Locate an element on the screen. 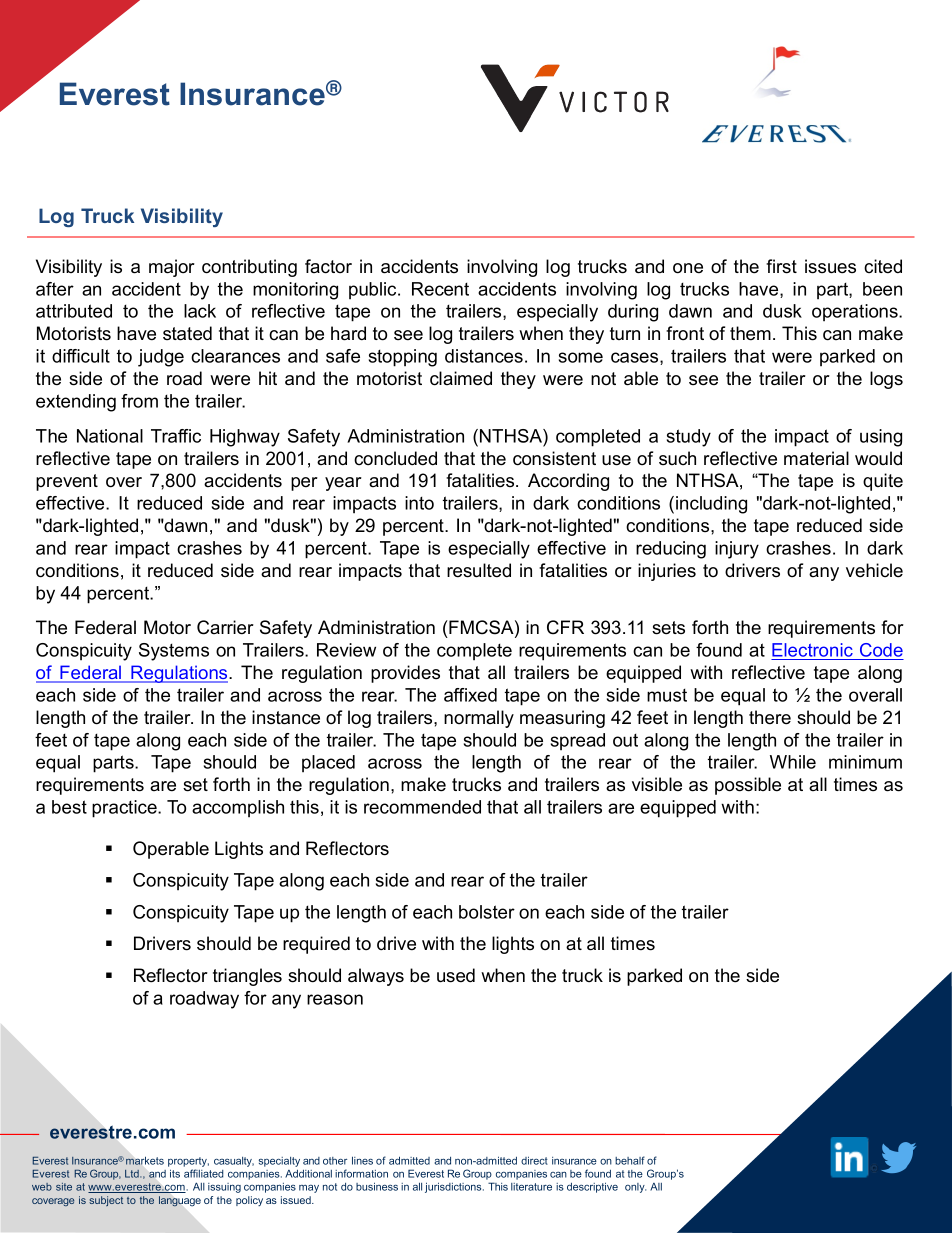 The height and width of the screenshot is (1233, 952). used is located at coordinates (456, 975).
